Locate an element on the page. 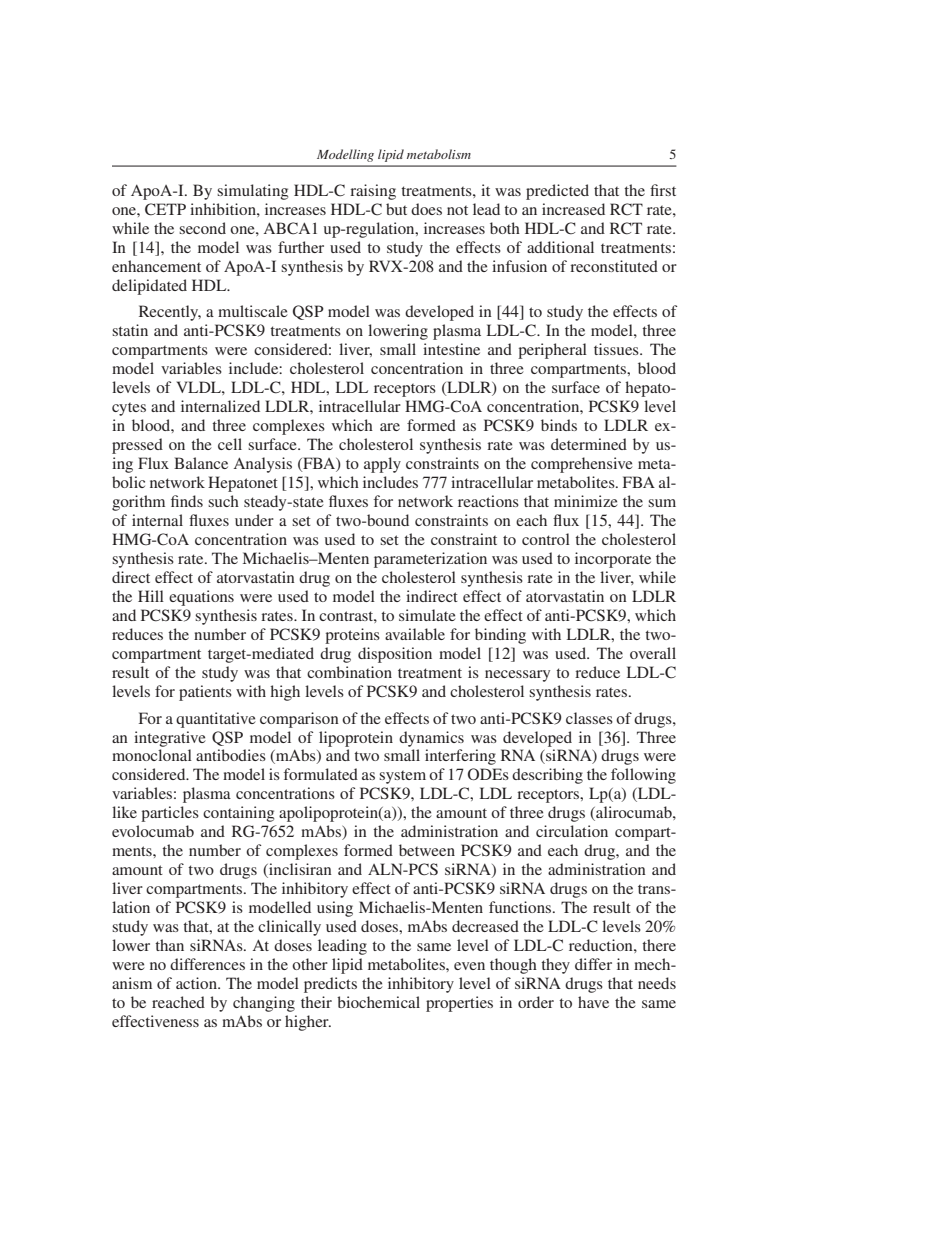 The width and height of the image is (952, 1233). second is located at coordinates (202, 228).
